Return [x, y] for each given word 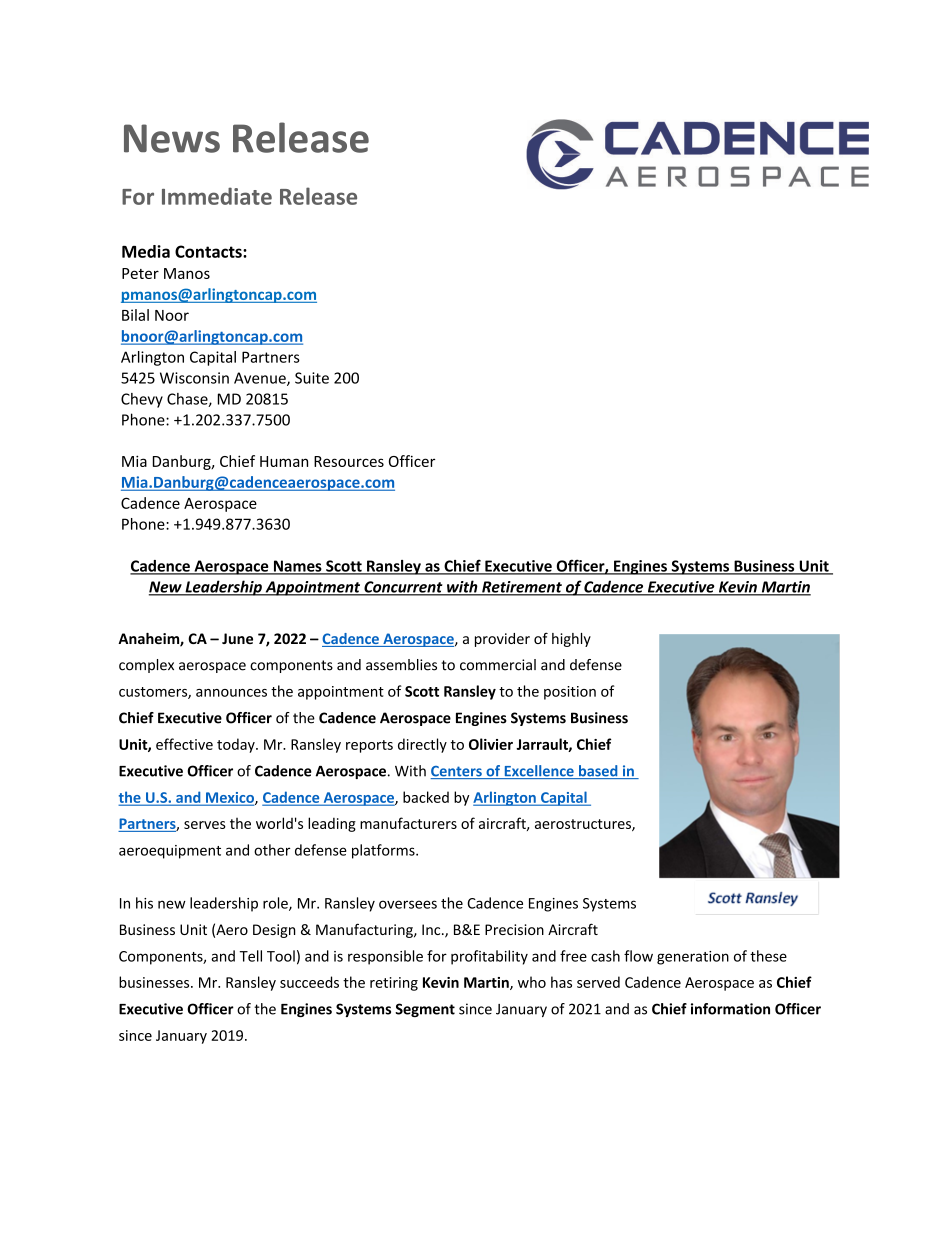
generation [693, 958]
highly [571, 640]
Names [297, 567]
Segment [425, 1010]
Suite [312, 378]
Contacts [209, 251]
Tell [250, 956]
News [172, 138]
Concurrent [403, 588]
